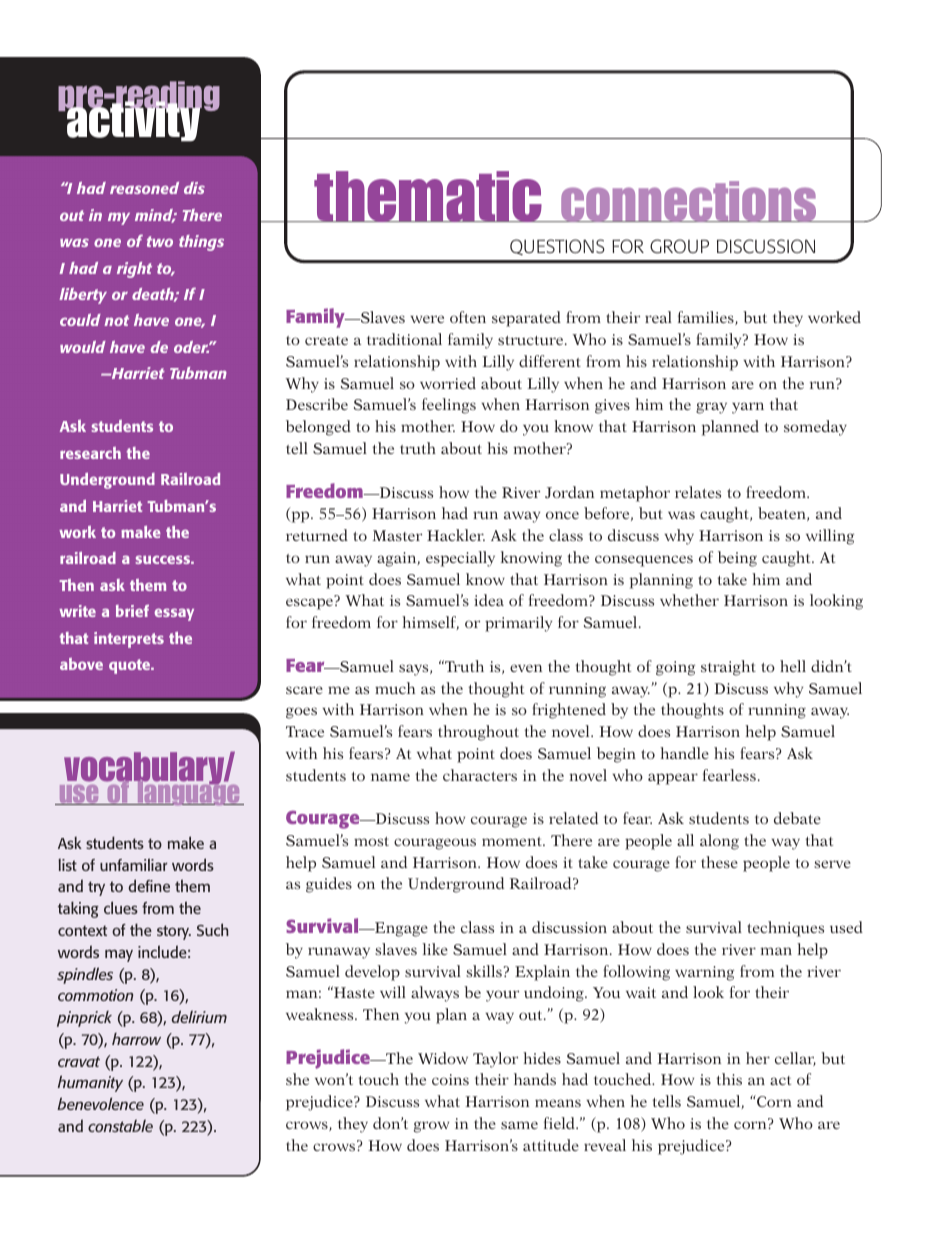  I want to click on yarn, so click(748, 408).
